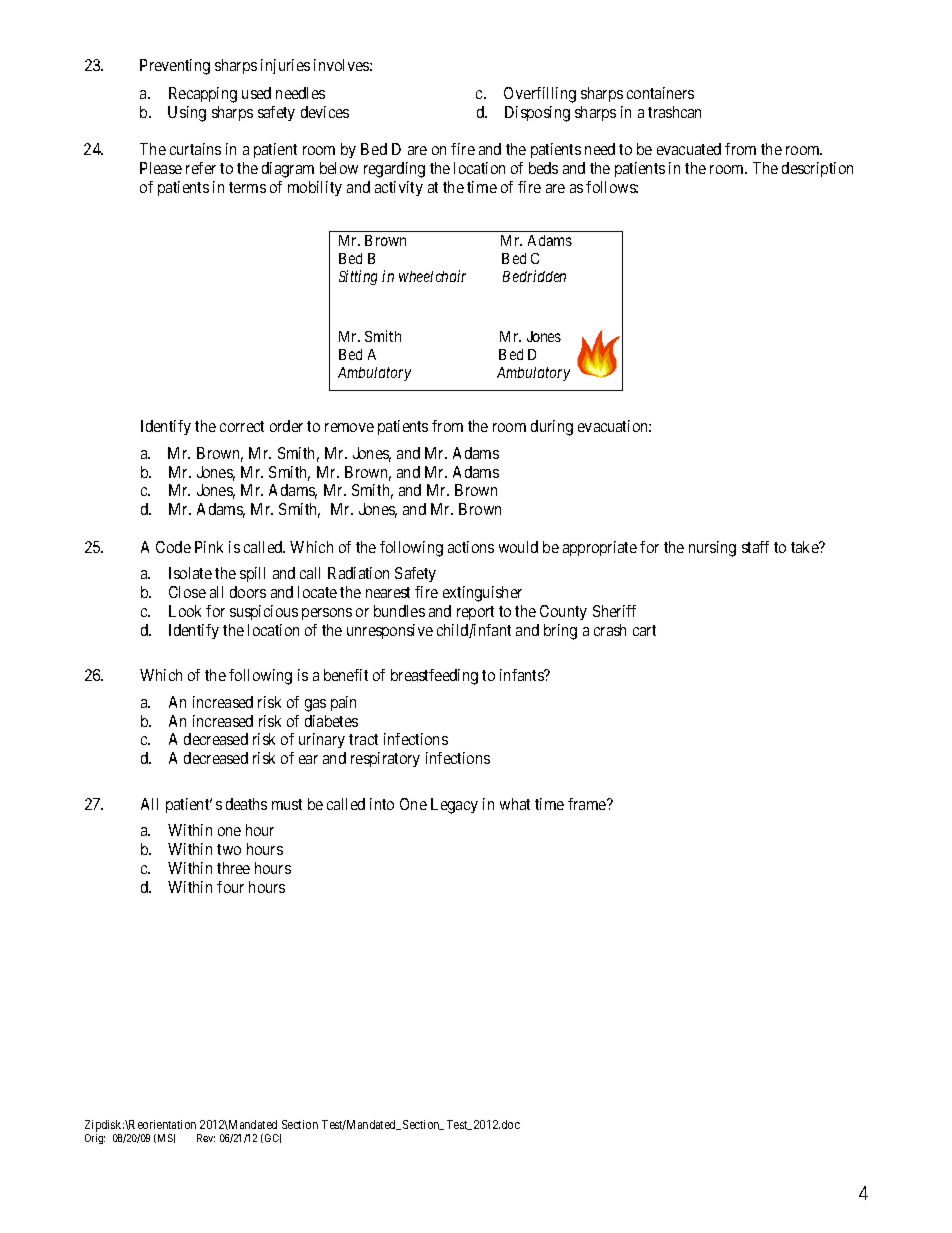  Describe the element at coordinates (482, 594) in the image. I see `extinguisher` at that location.
